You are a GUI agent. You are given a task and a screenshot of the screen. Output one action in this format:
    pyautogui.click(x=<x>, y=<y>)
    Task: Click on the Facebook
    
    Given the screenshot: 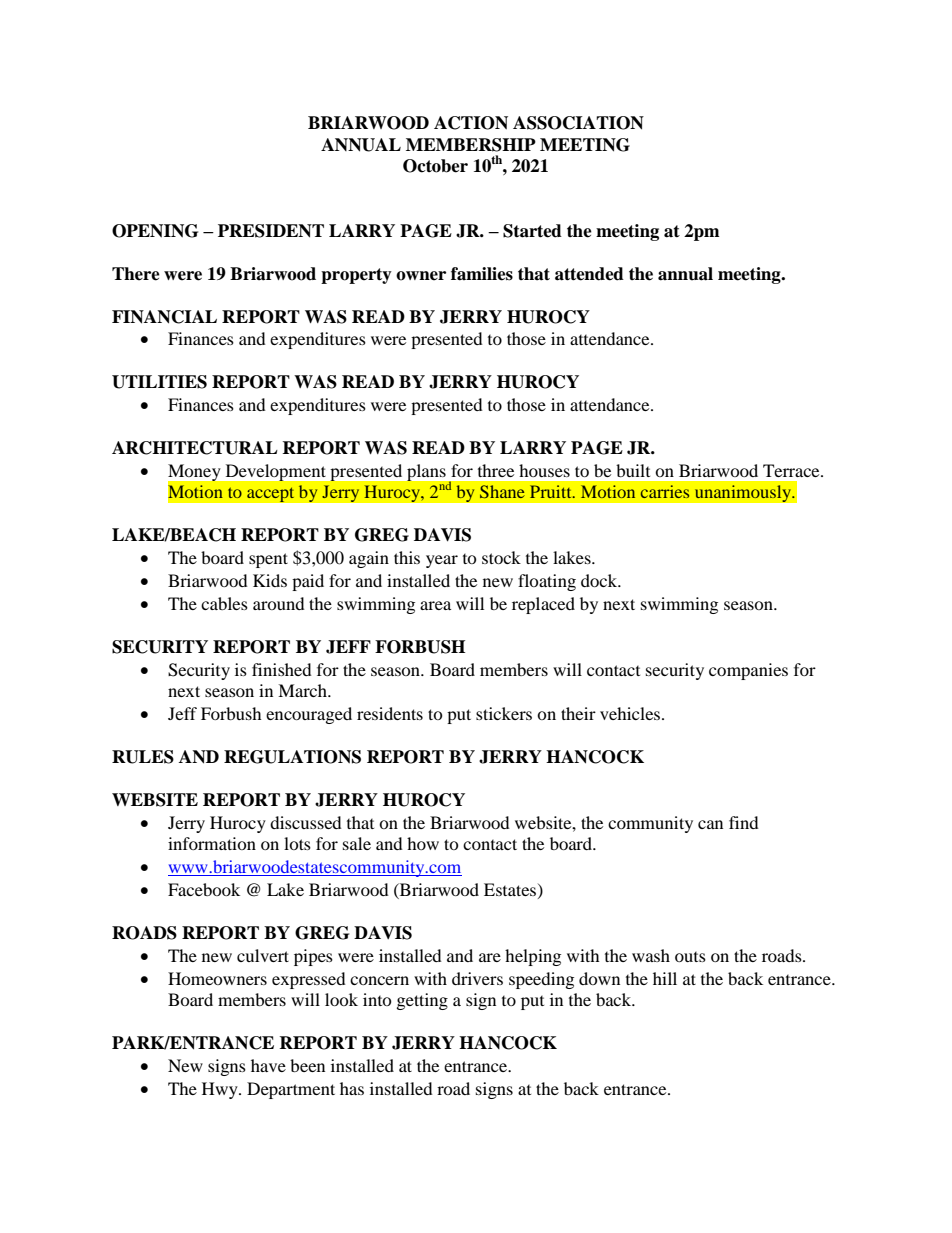 What is the action you would take?
    pyautogui.click(x=204, y=889)
